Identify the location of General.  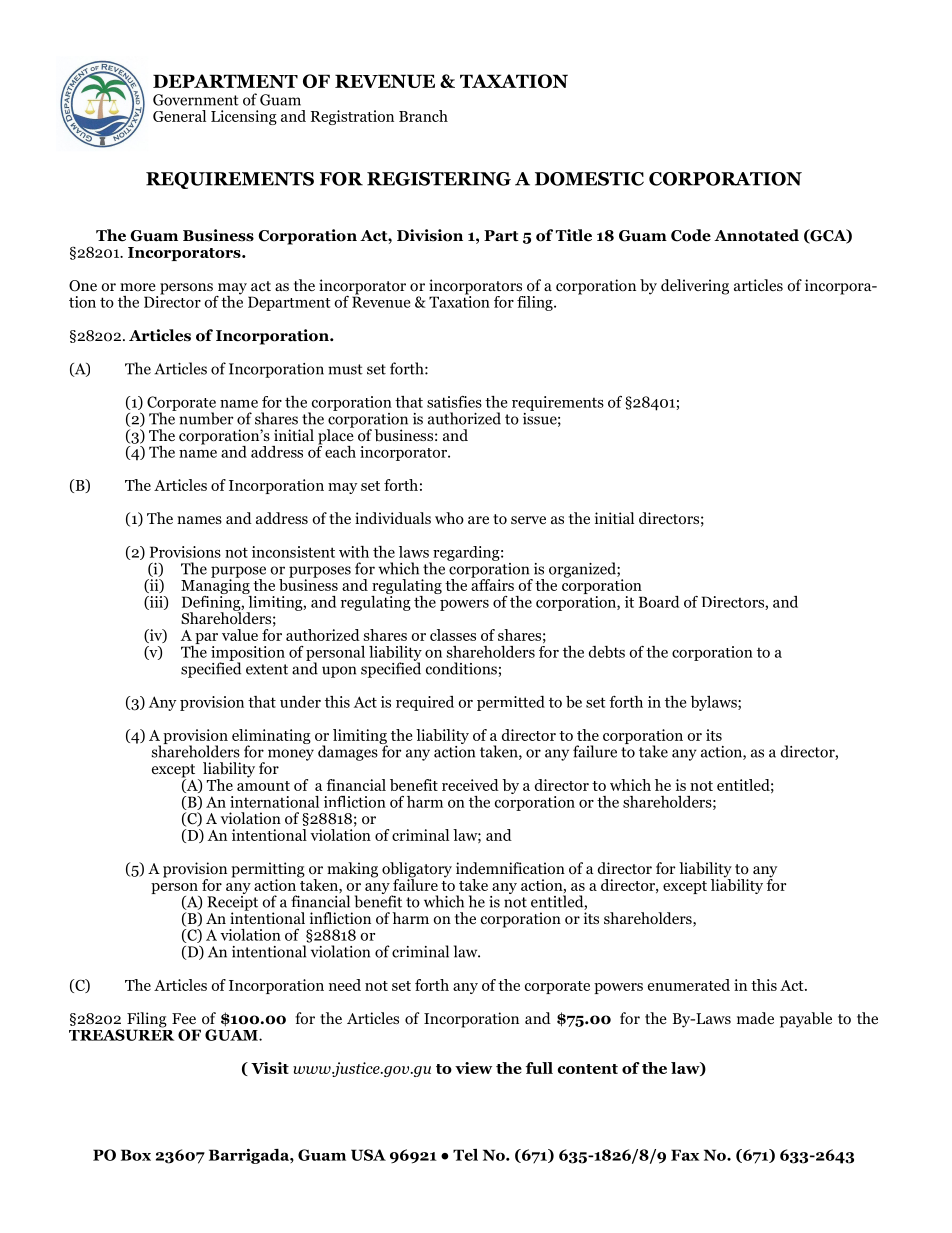
(179, 116).
